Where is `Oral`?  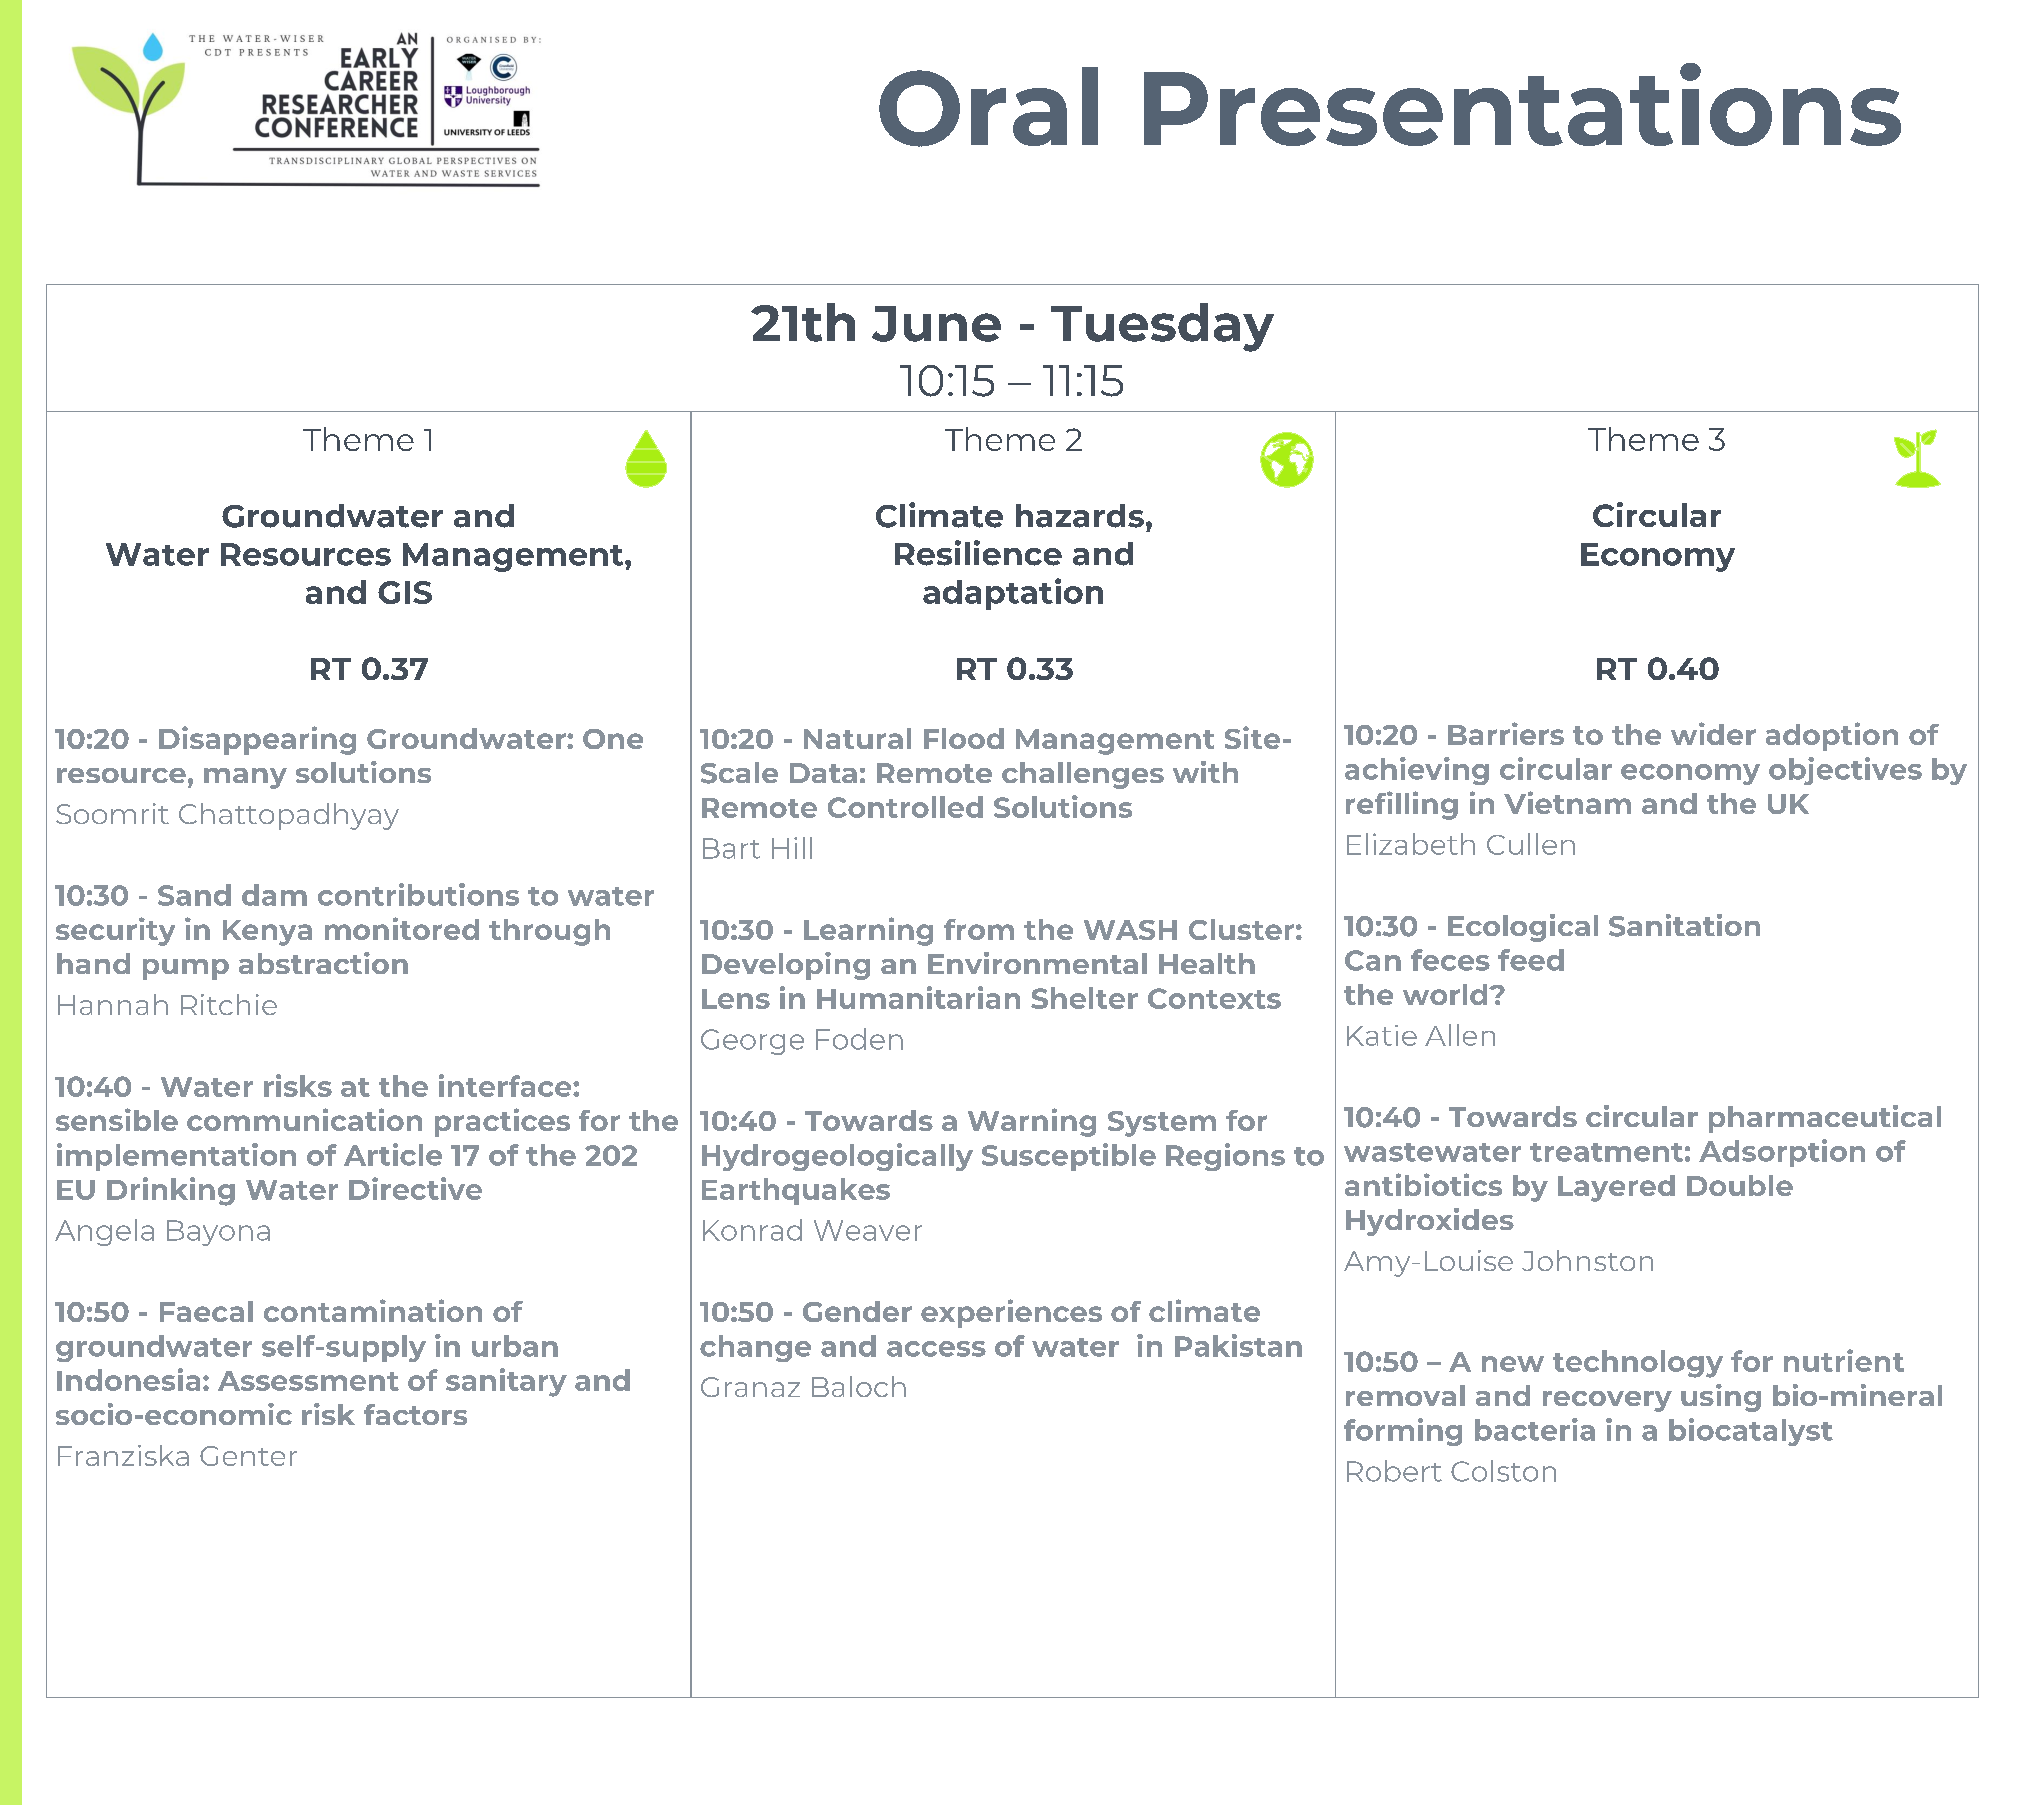 Oral is located at coordinates (988, 107).
